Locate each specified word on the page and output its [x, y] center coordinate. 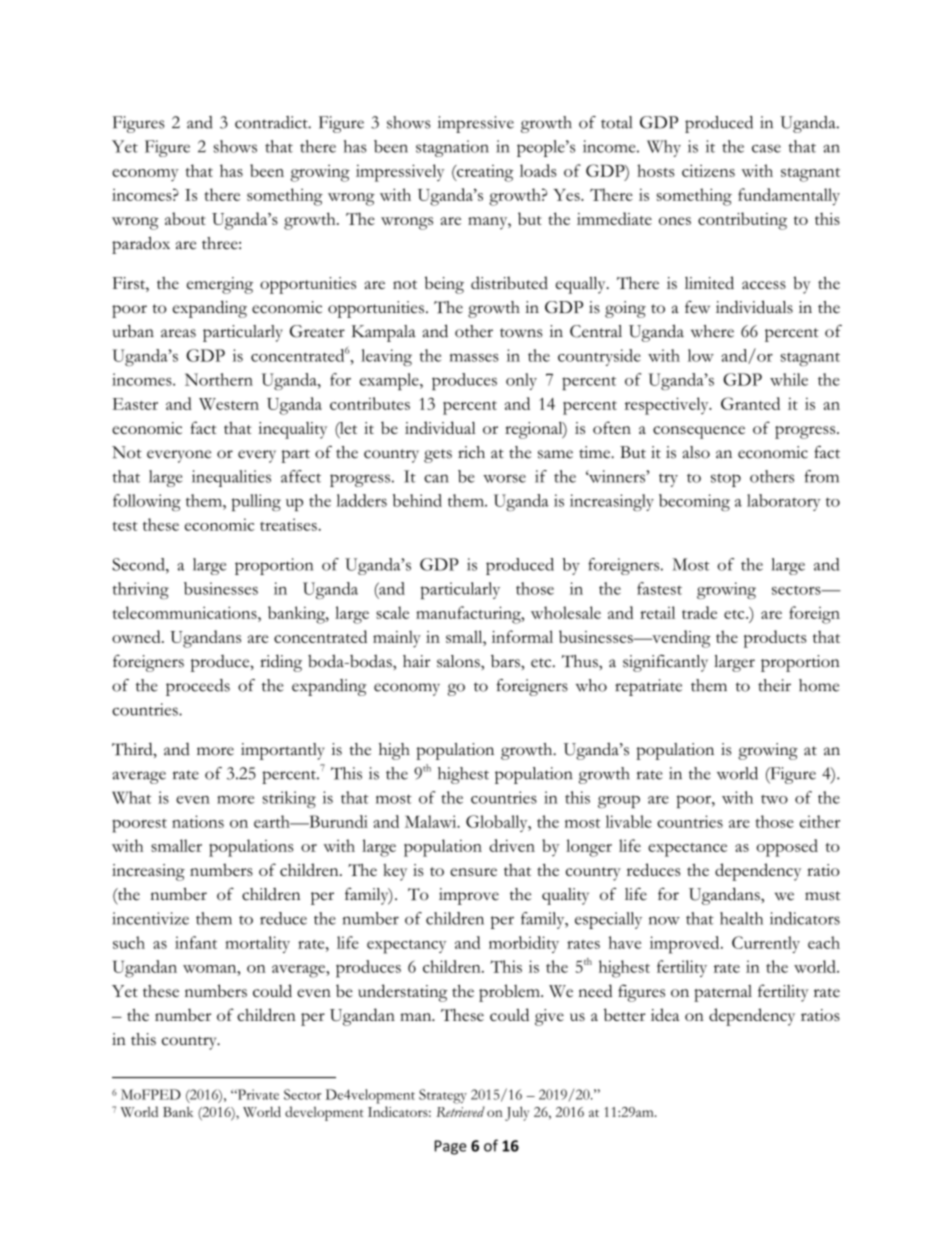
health [741, 918]
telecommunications [186, 612]
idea [665, 1014]
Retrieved [460, 1111]
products [775, 639]
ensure [473, 872]
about [185, 218]
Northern [219, 379]
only [521, 381]
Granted [750, 403]
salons [459, 661]
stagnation [452, 148]
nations [198, 821]
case [766, 148]
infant [196, 942]
